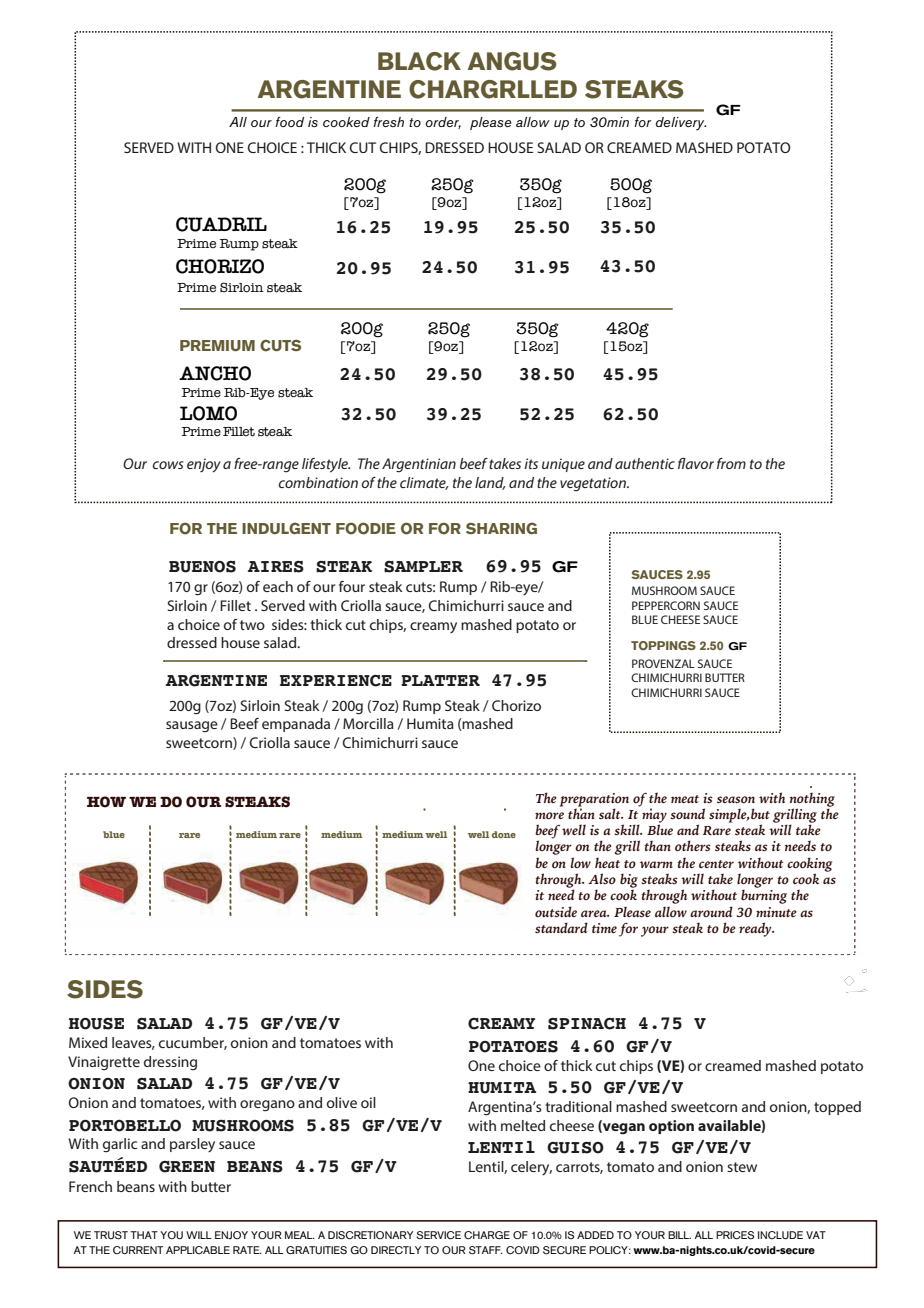  What do you see at coordinates (388, 122) in the screenshot?
I see `fresh` at bounding box center [388, 122].
